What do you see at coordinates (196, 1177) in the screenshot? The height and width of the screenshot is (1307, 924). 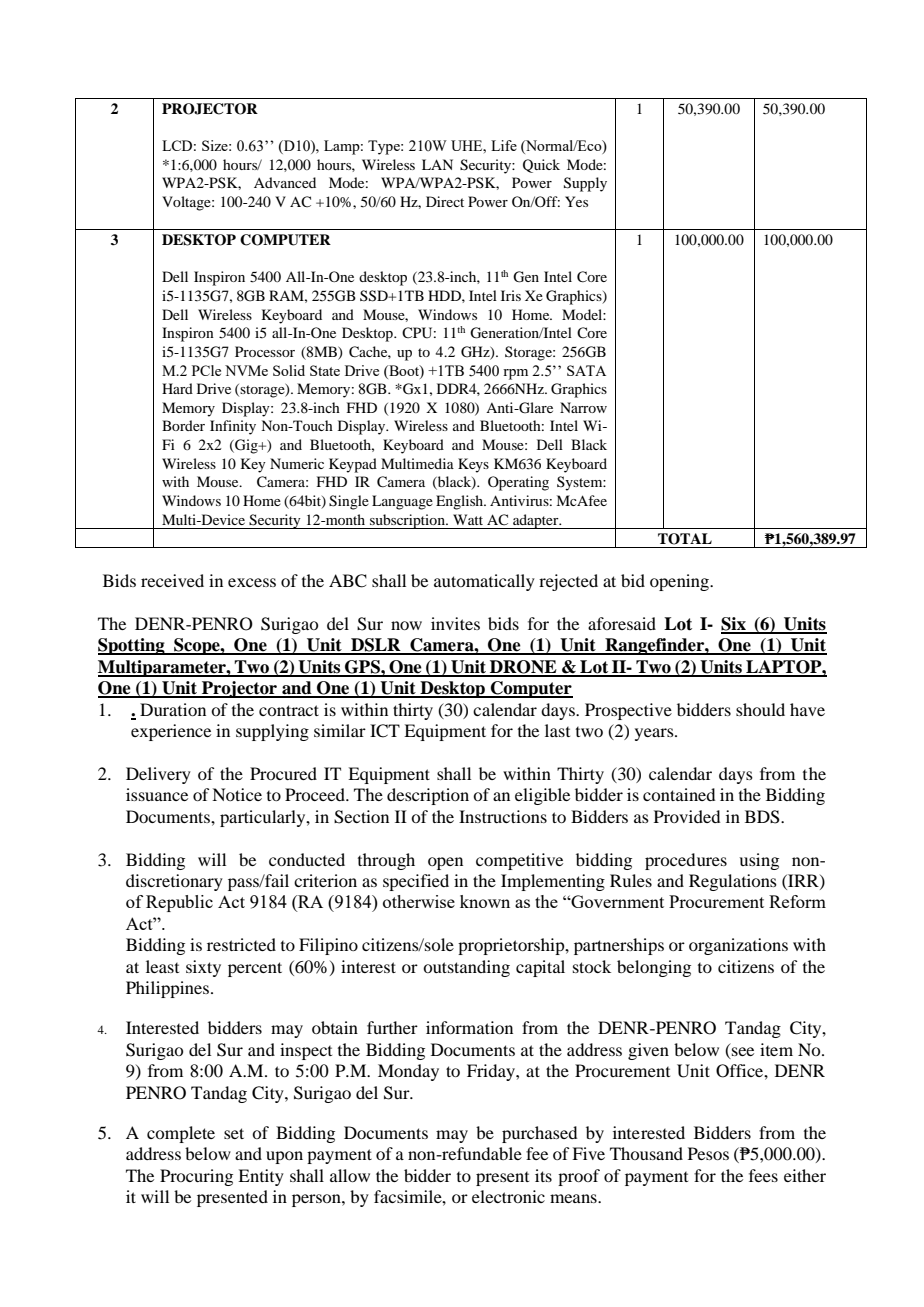 I see `Procuring` at bounding box center [196, 1177].
